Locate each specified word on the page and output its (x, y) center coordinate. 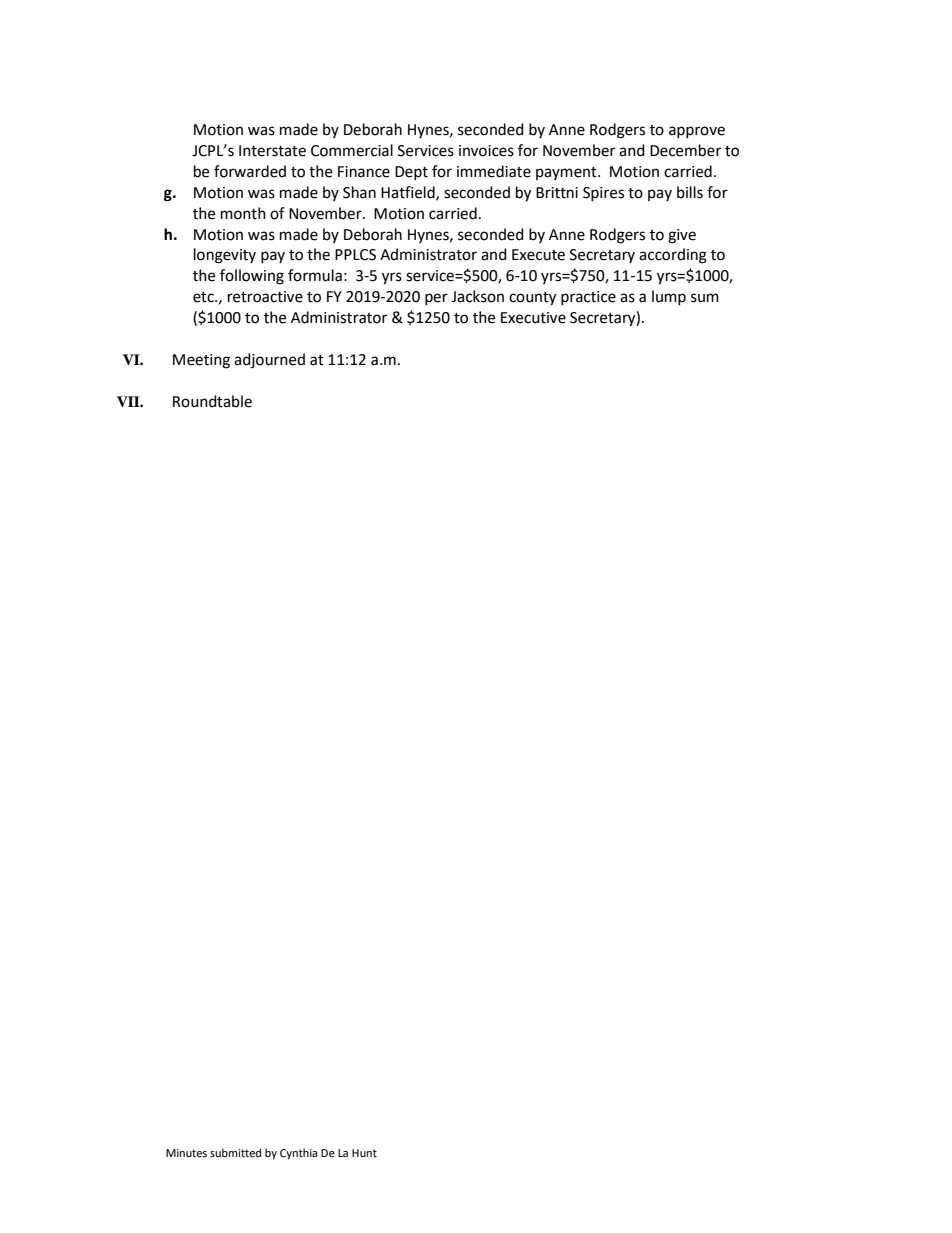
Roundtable (212, 401)
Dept (411, 173)
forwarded (250, 171)
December (685, 150)
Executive (533, 318)
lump (669, 297)
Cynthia (299, 1154)
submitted (235, 1153)
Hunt (364, 1153)
